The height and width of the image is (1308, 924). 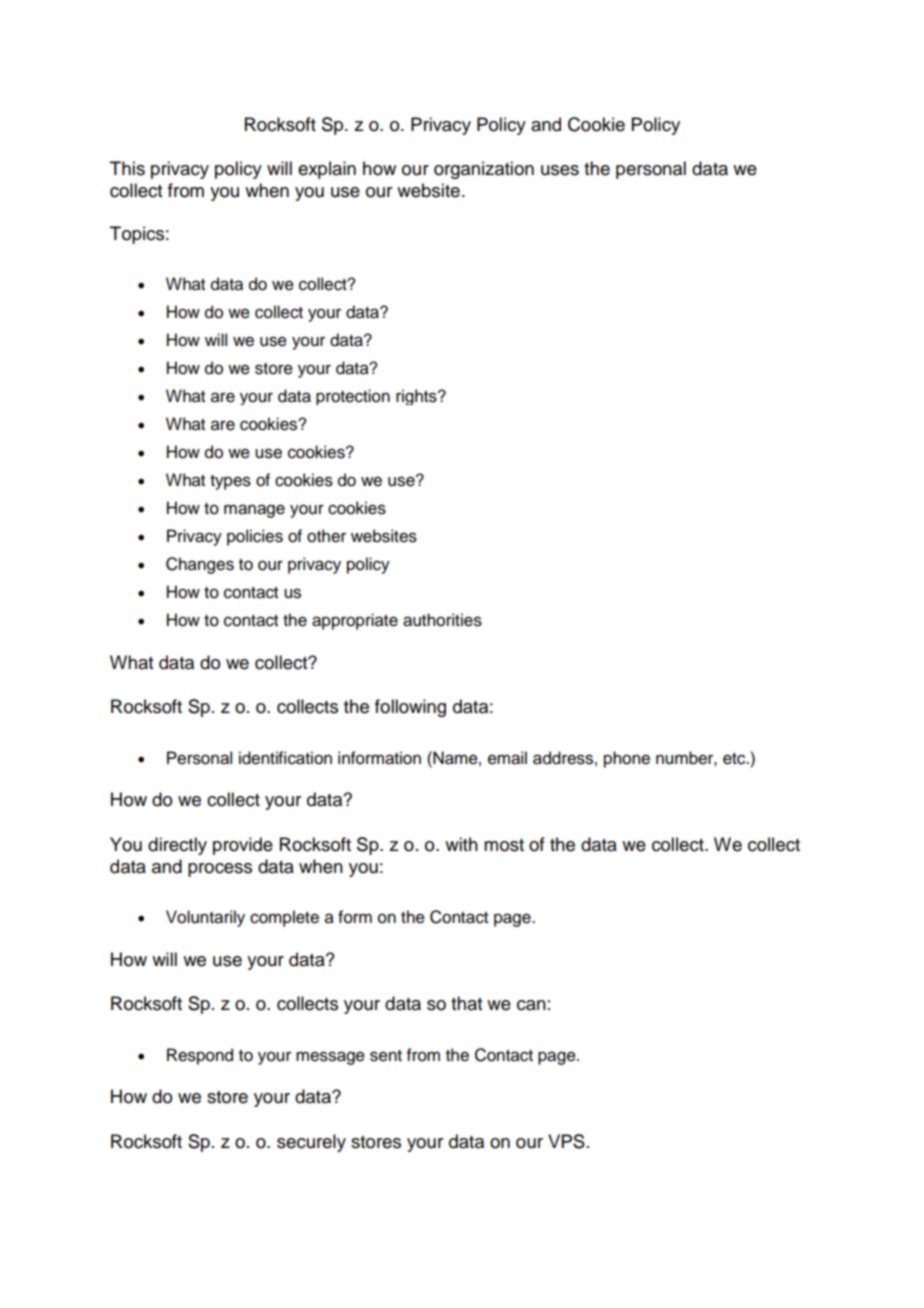 What do you see at coordinates (417, 397) in the image?
I see `rights` at bounding box center [417, 397].
